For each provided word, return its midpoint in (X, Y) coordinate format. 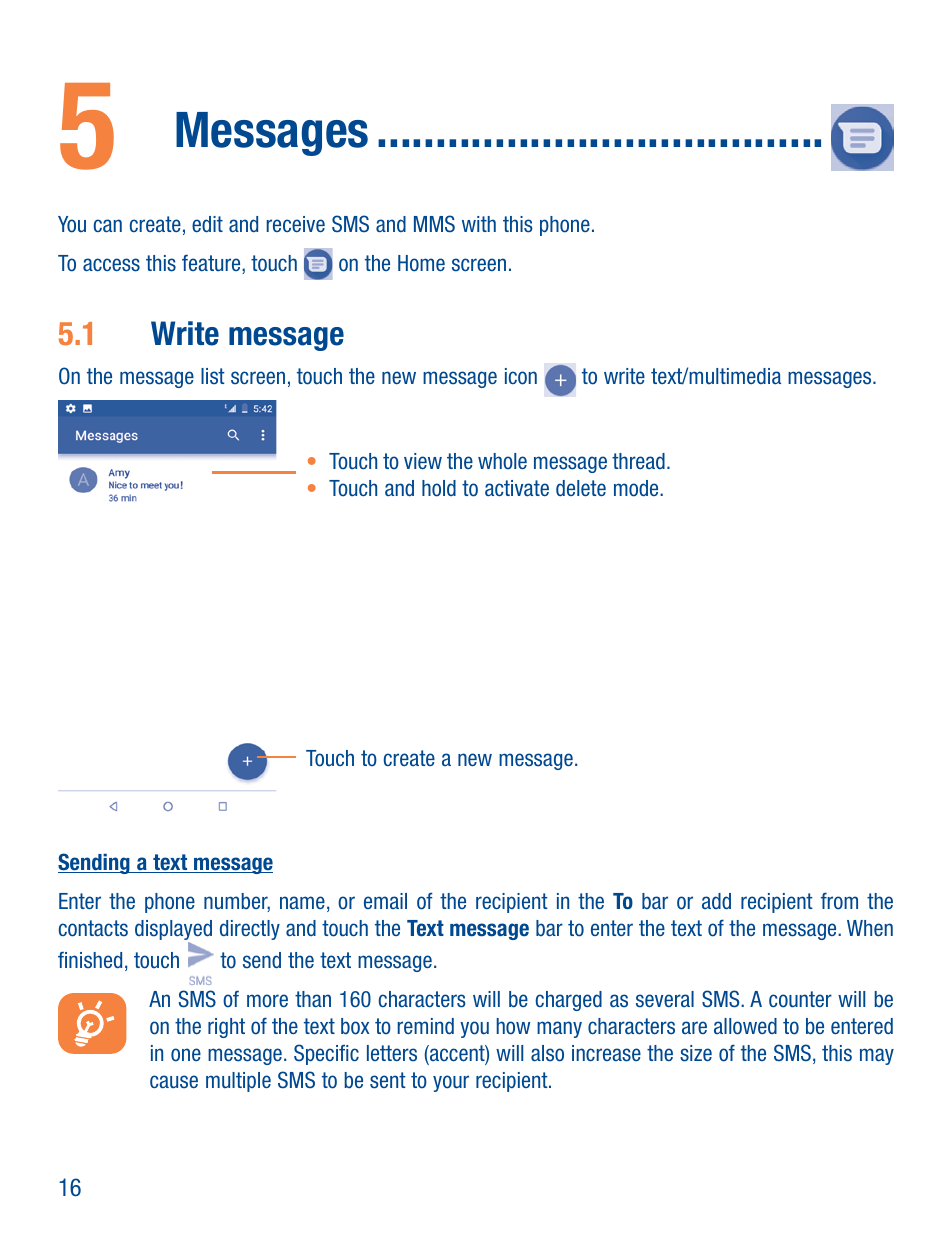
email (385, 901)
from (839, 901)
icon (521, 376)
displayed (173, 931)
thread (638, 461)
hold (439, 488)
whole (502, 461)
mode (637, 488)
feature (212, 264)
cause (174, 1082)
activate (517, 488)
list (213, 376)
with (479, 224)
